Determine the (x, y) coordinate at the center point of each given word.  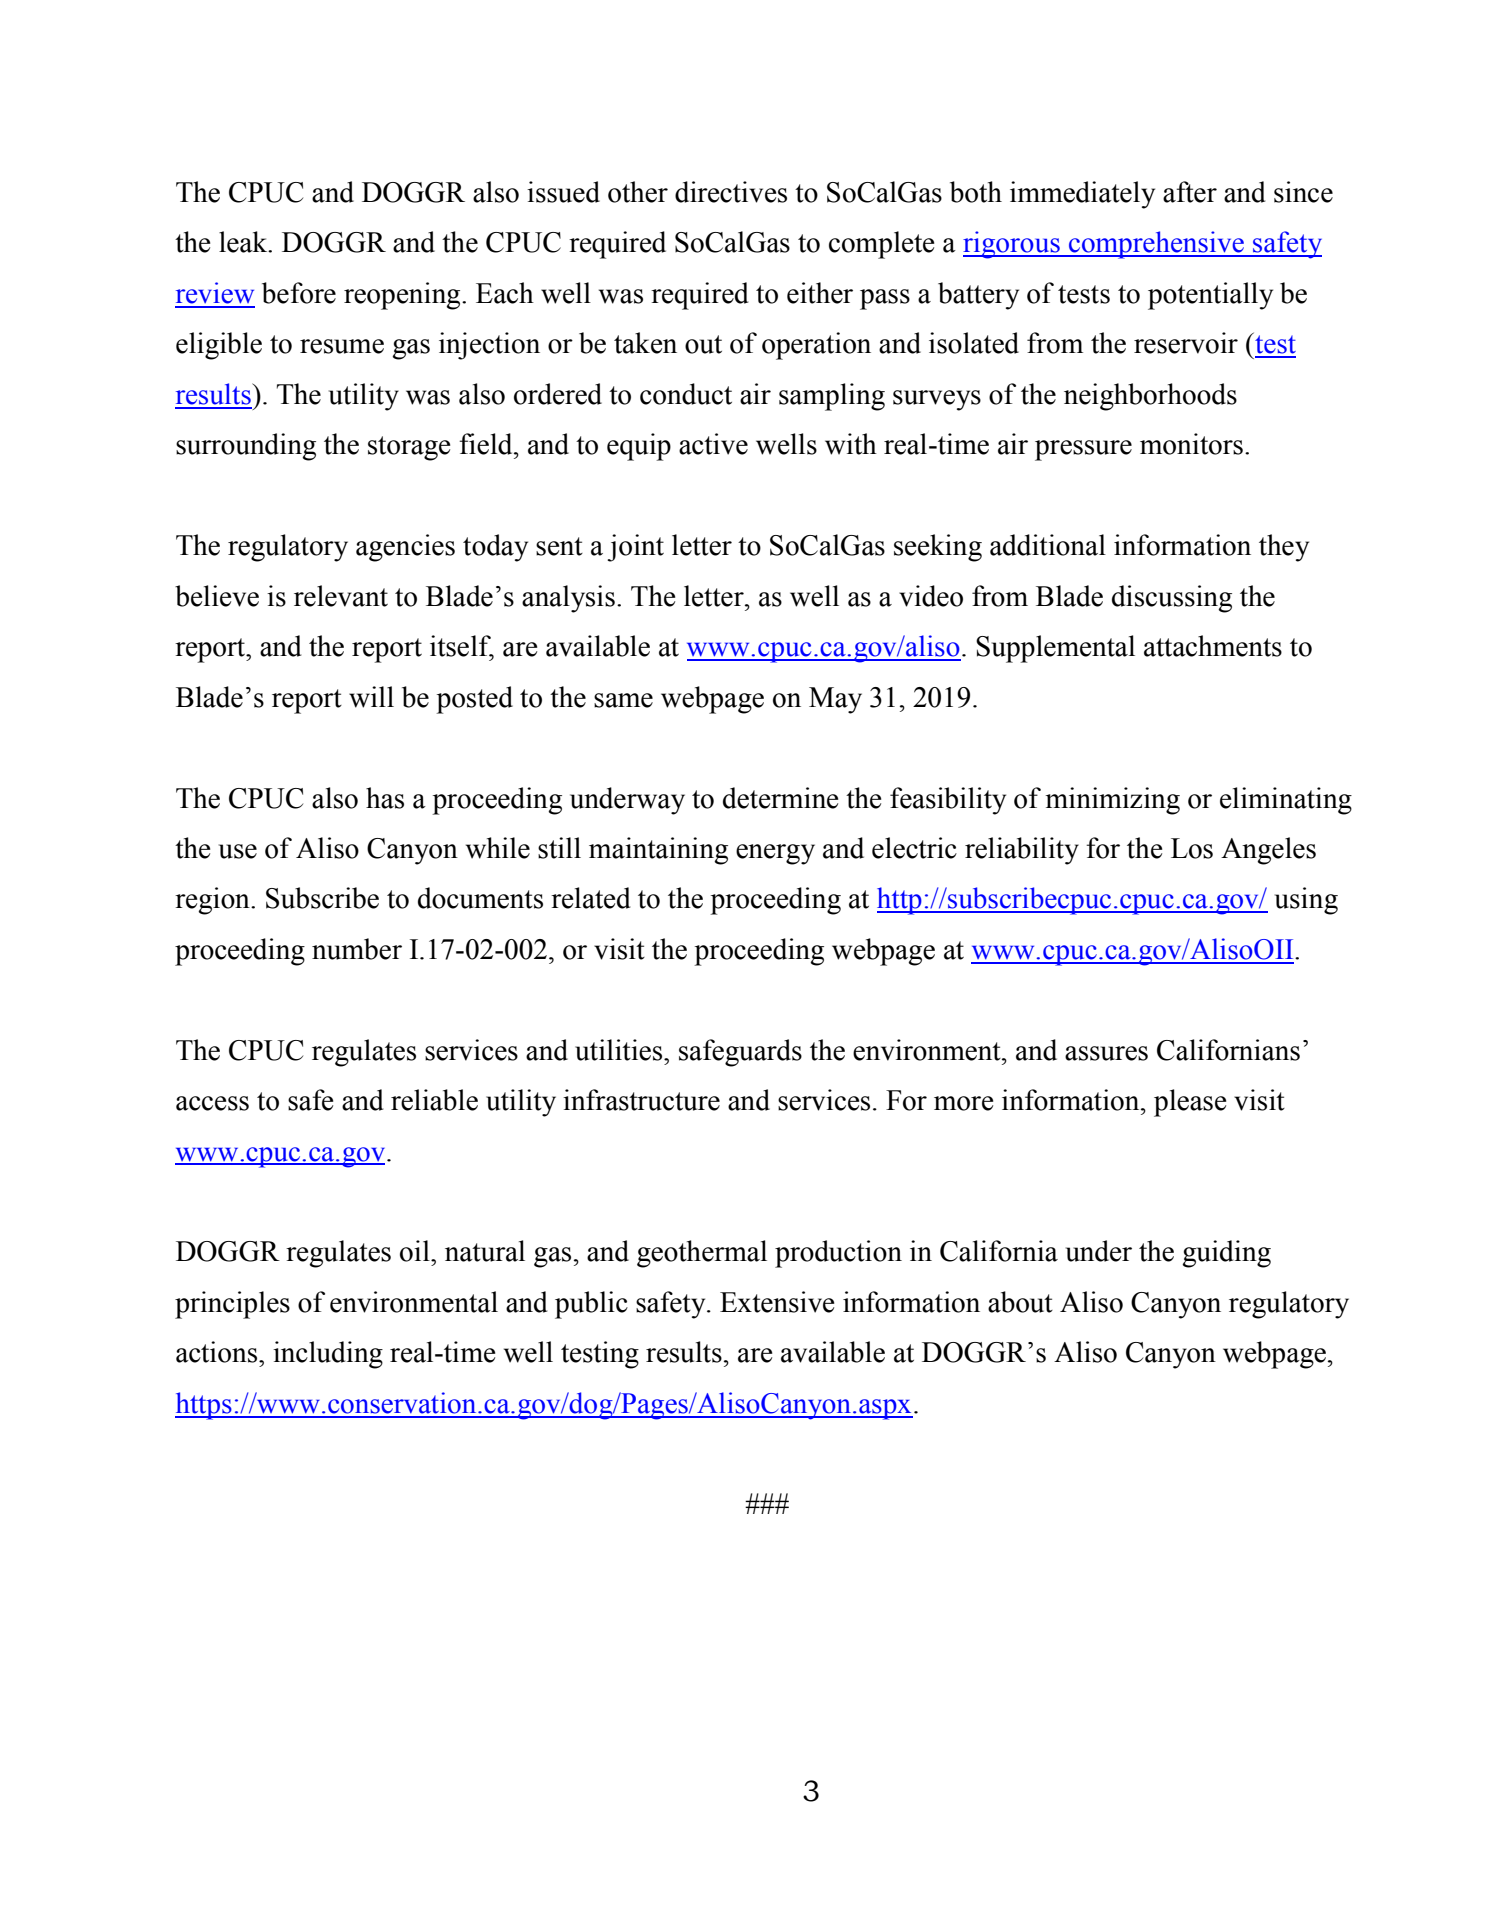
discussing (1172, 599)
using (1306, 901)
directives (731, 192)
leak (244, 242)
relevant (341, 596)
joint (635, 548)
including (328, 1355)
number (357, 949)
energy (775, 854)
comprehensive (1156, 245)
